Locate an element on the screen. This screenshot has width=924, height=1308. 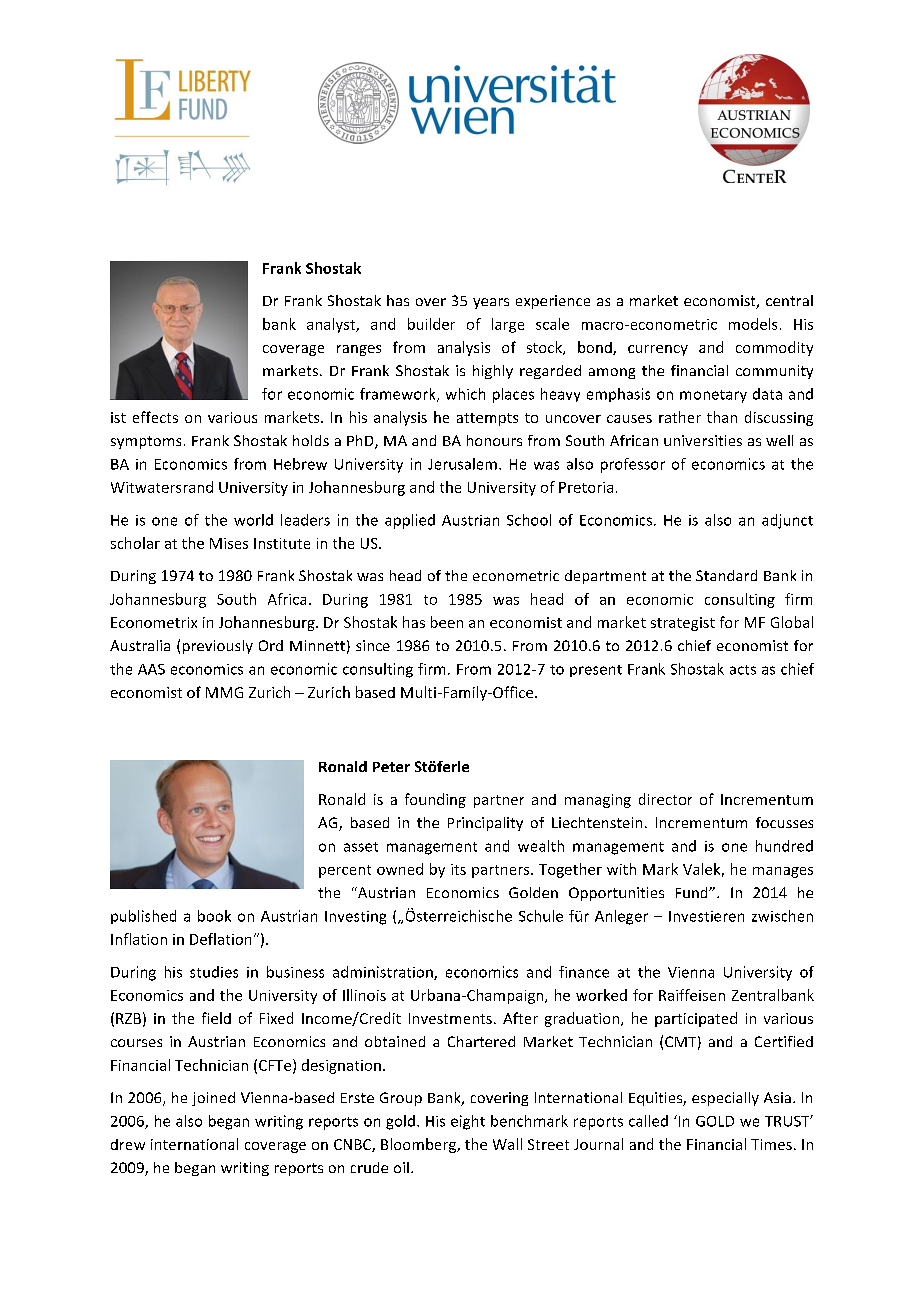
Peter is located at coordinates (391, 767).
